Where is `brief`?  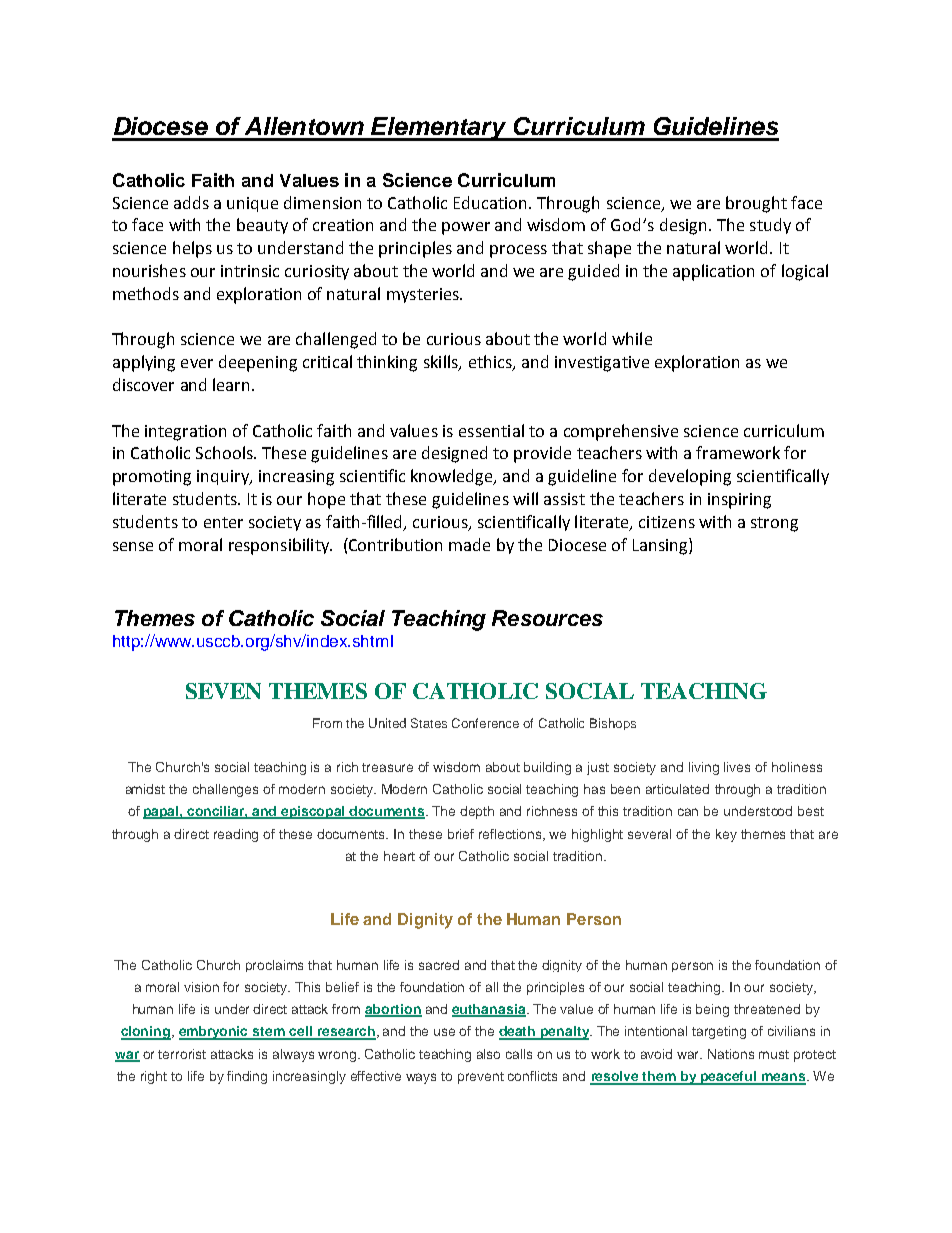 brief is located at coordinates (461, 834).
